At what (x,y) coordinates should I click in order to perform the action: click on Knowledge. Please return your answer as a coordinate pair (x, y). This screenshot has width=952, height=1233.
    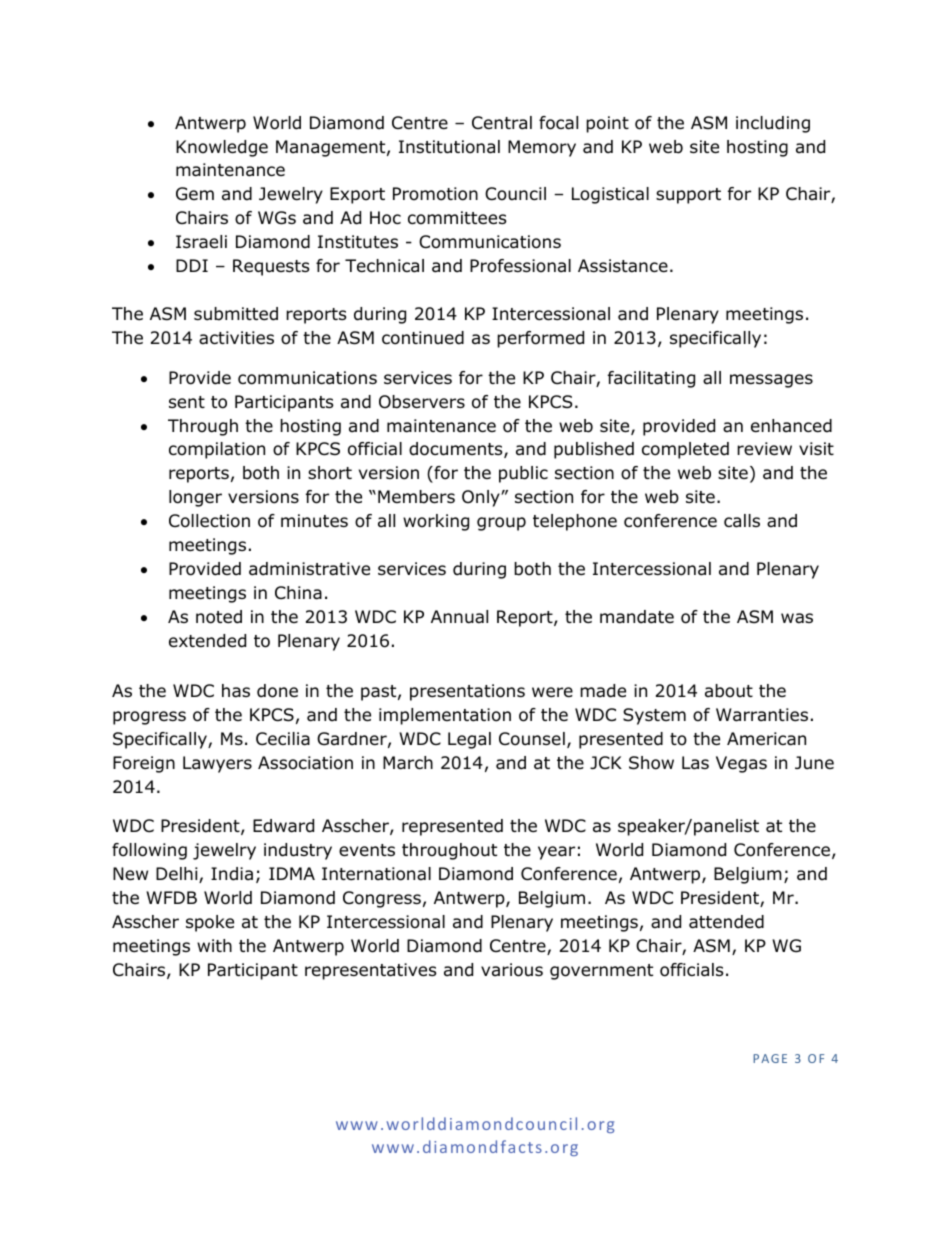
    Looking at the image, I should click on (222, 148).
